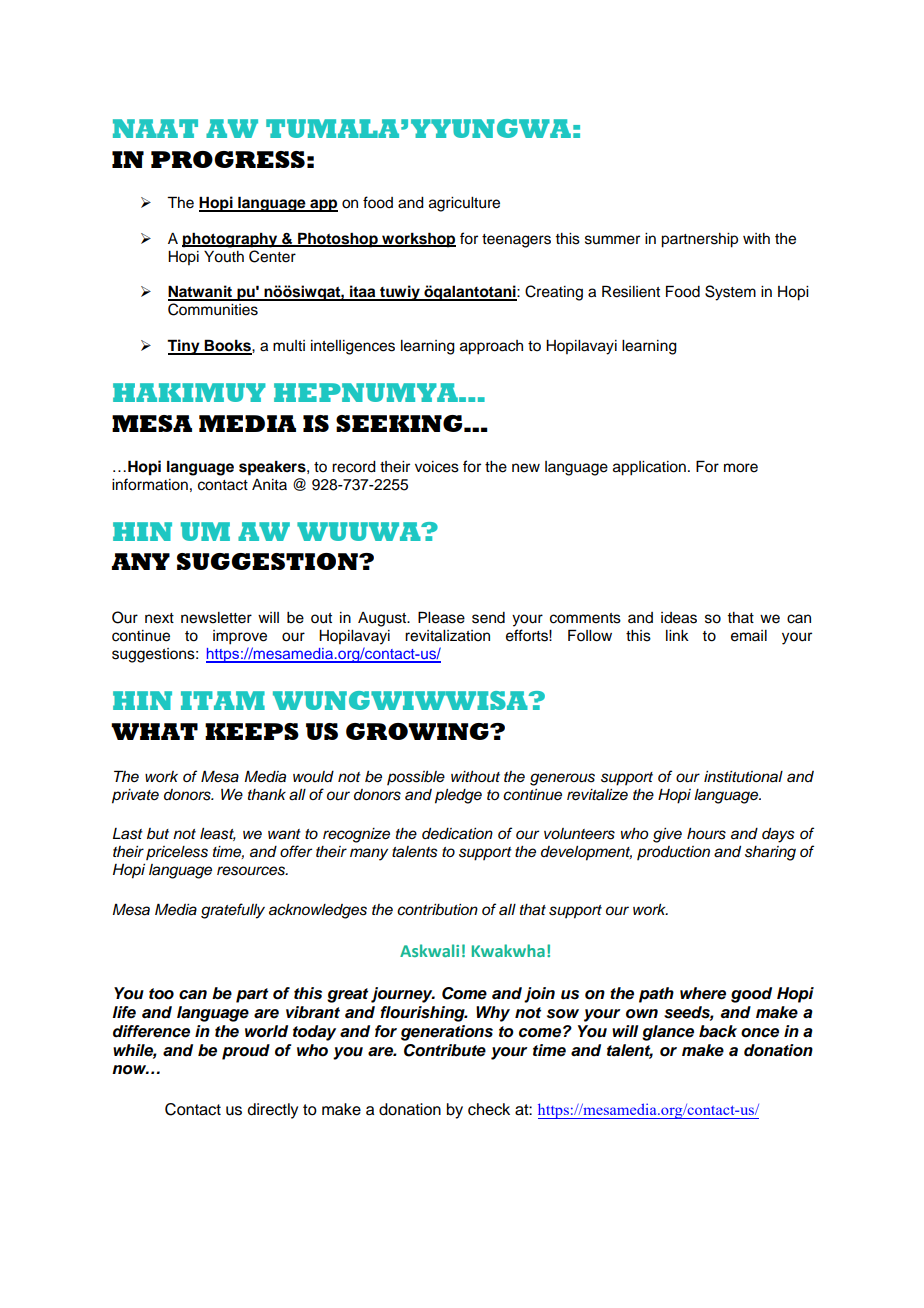 The height and width of the page is (1308, 924). I want to click on ideas, so click(679, 618).
